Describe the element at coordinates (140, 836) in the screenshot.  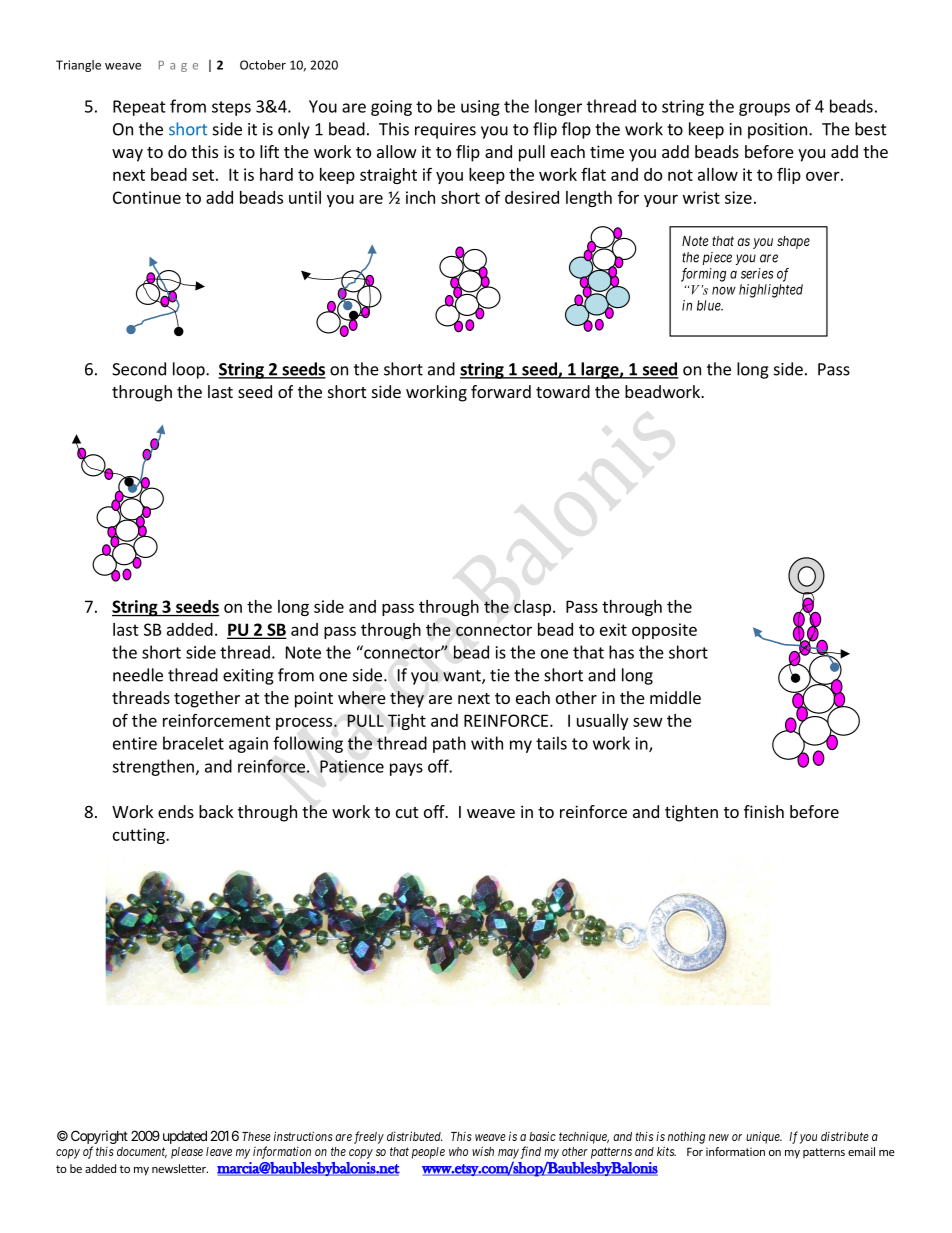
I see `cutting` at that location.
